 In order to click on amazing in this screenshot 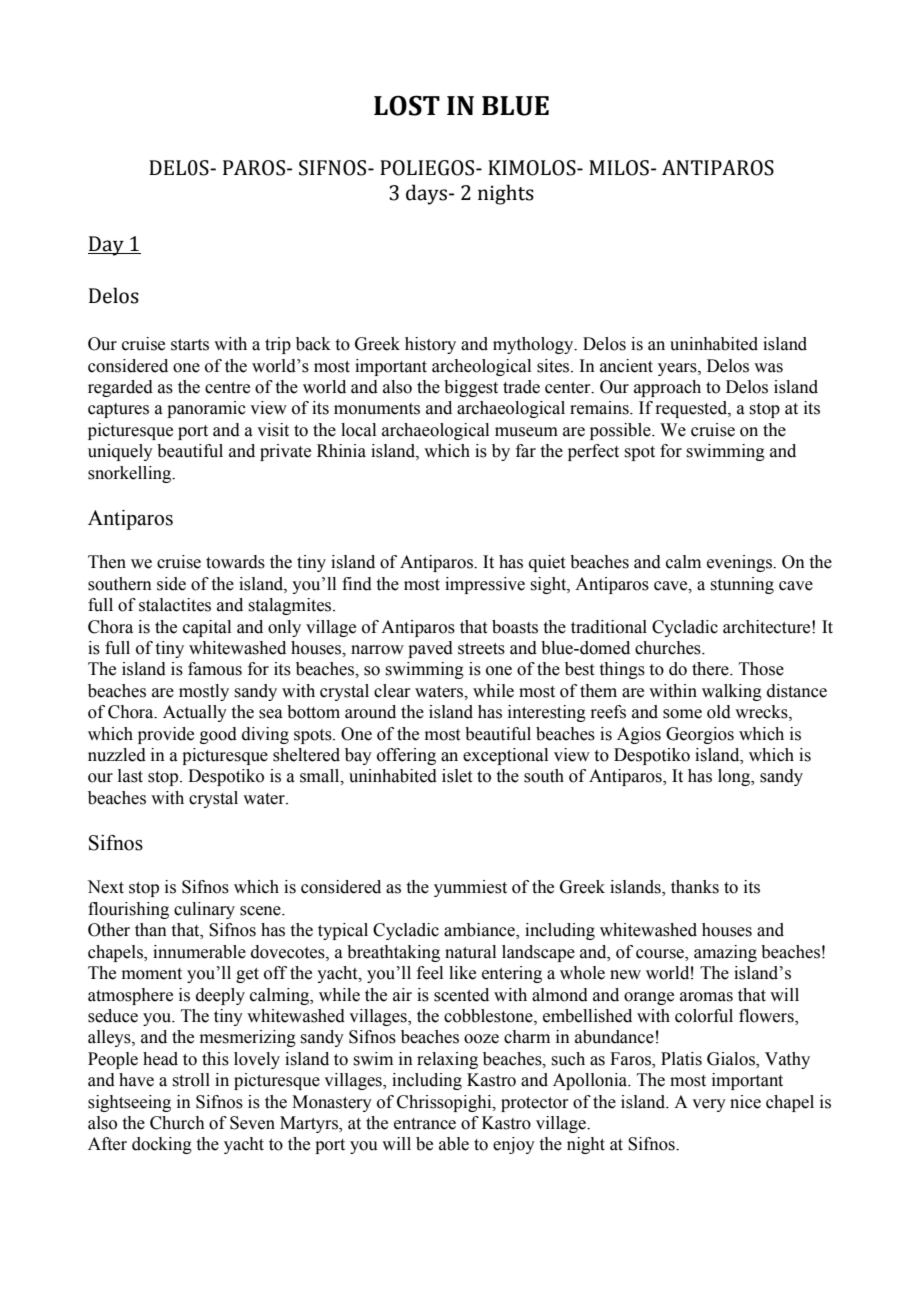, I will do `click(725, 953)`.
